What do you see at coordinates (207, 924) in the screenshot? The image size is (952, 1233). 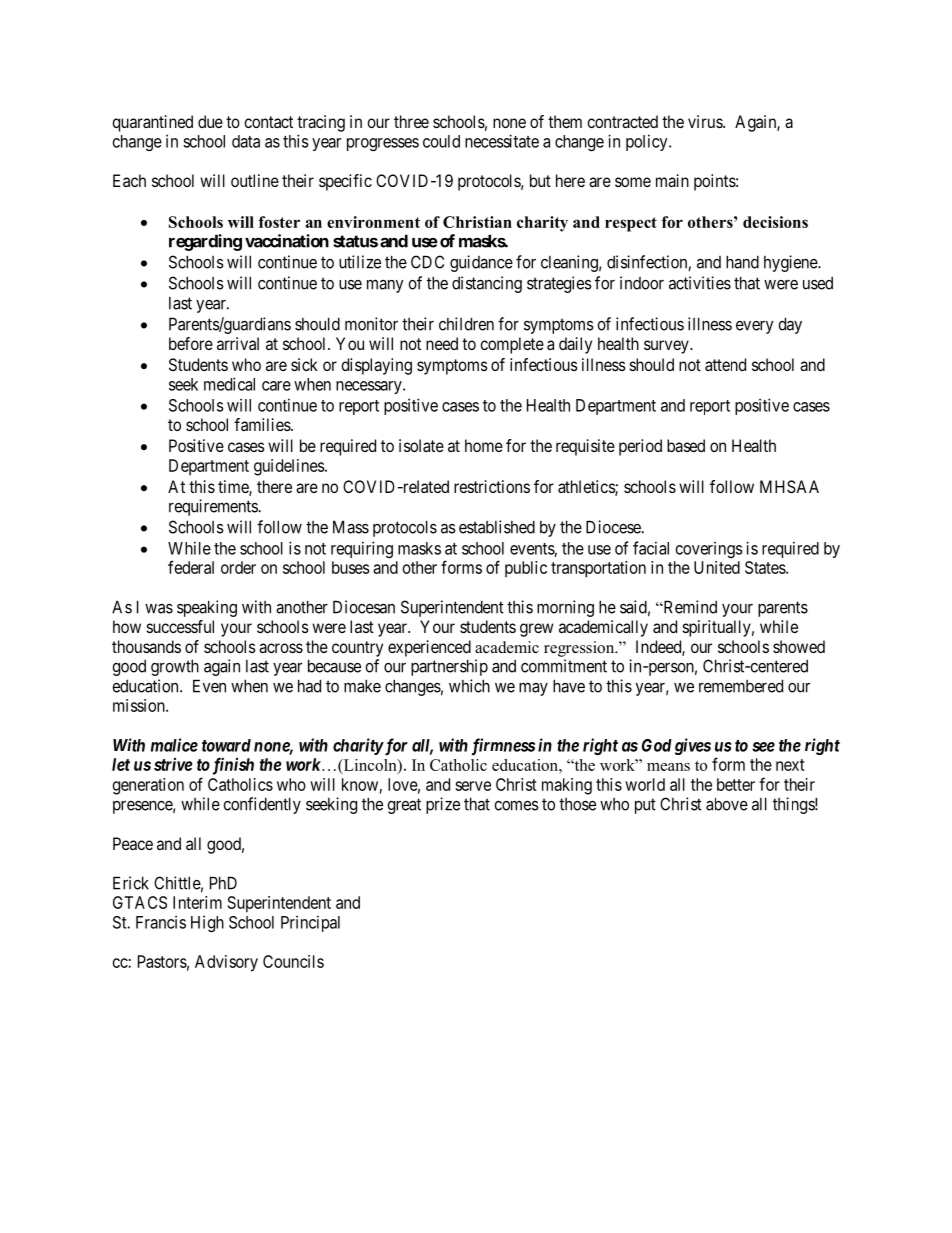 I see `High` at bounding box center [207, 924].
